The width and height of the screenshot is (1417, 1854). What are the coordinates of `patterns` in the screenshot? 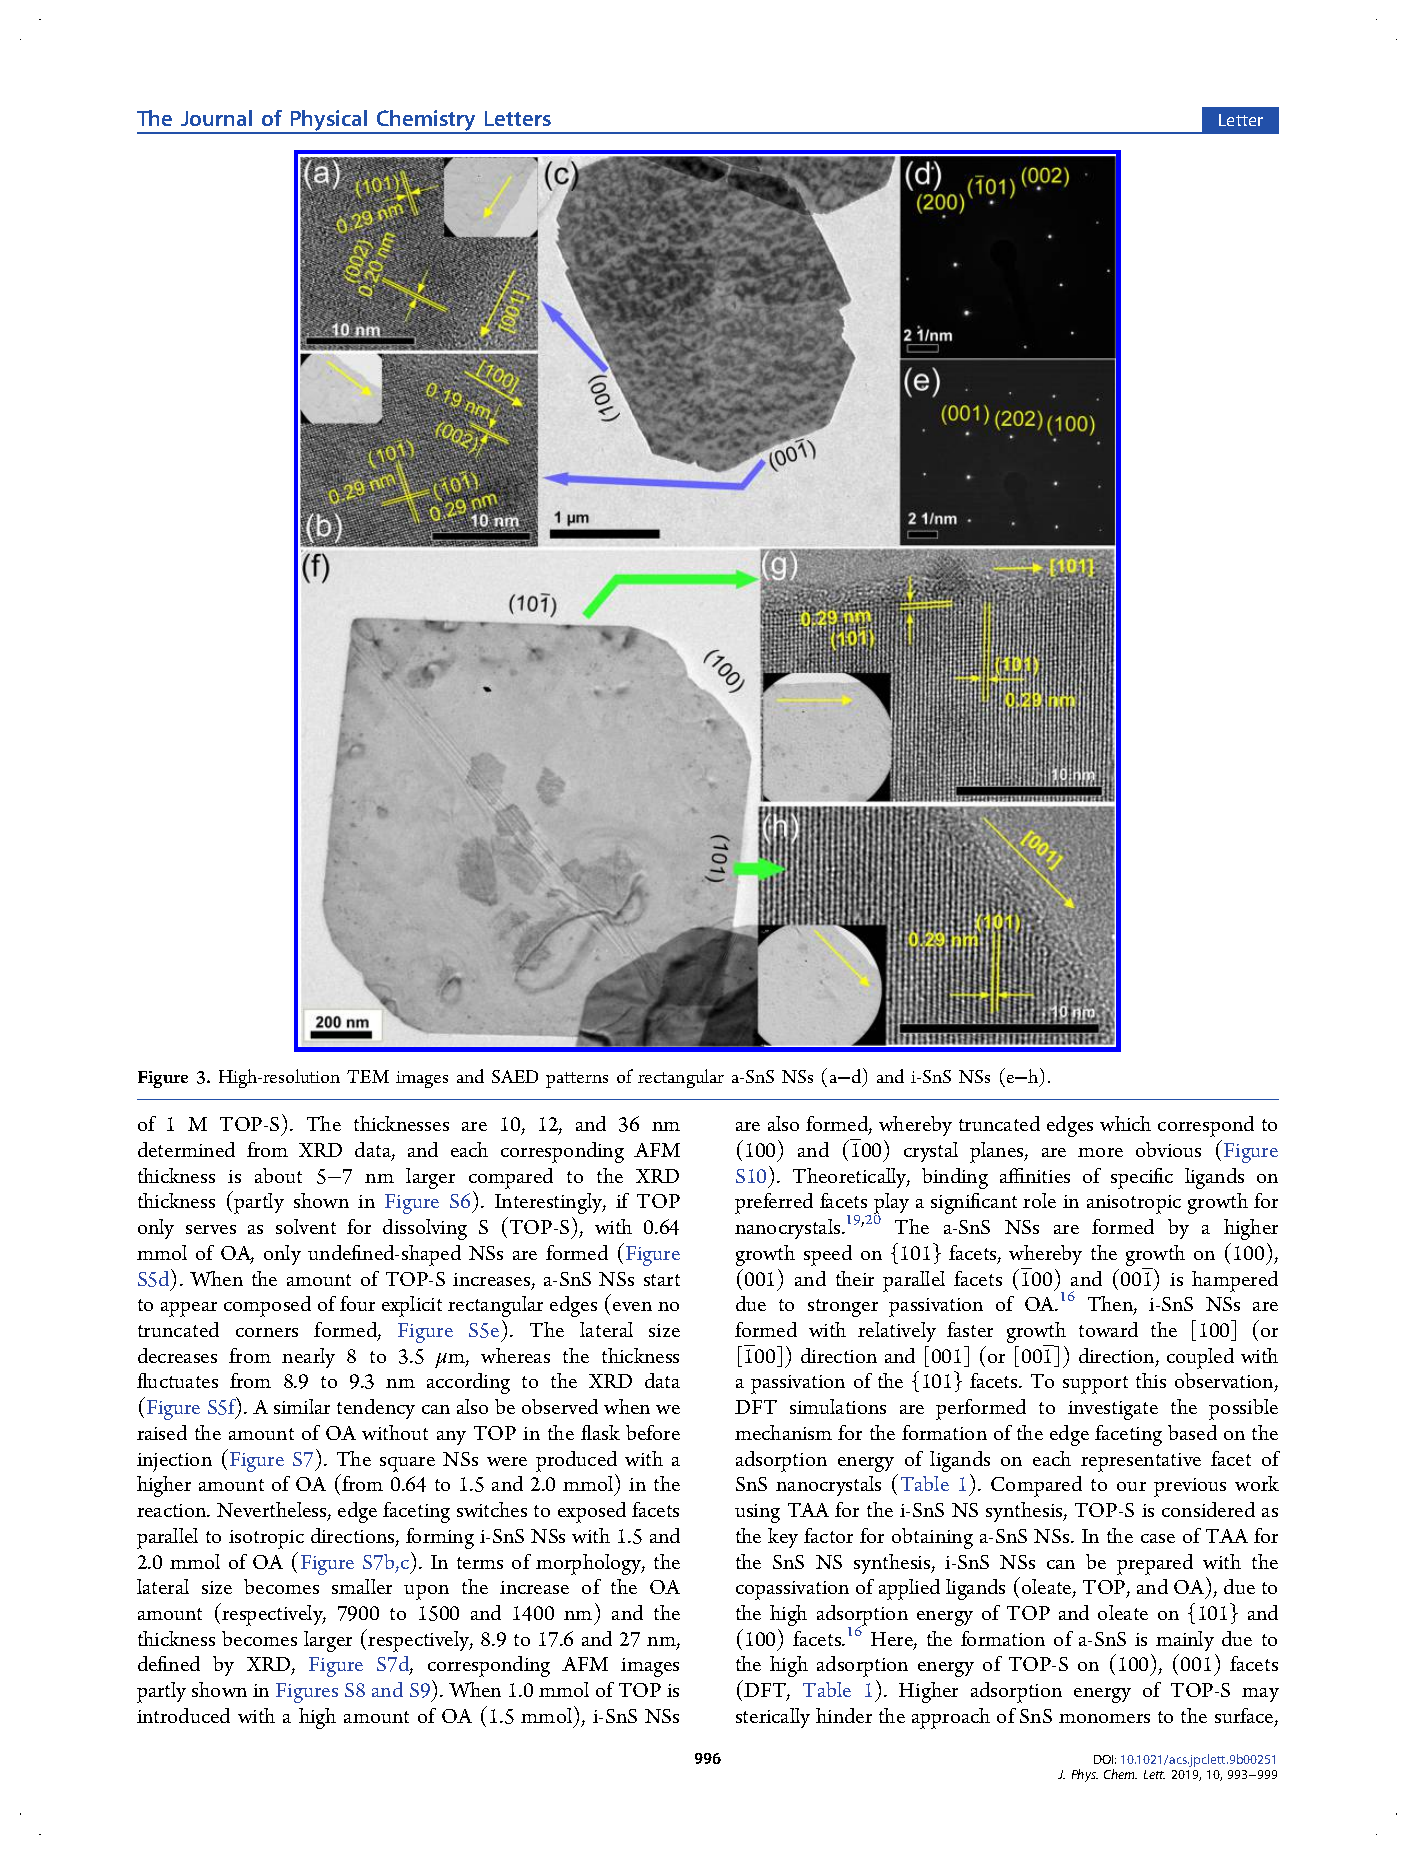 It's located at (577, 1080).
